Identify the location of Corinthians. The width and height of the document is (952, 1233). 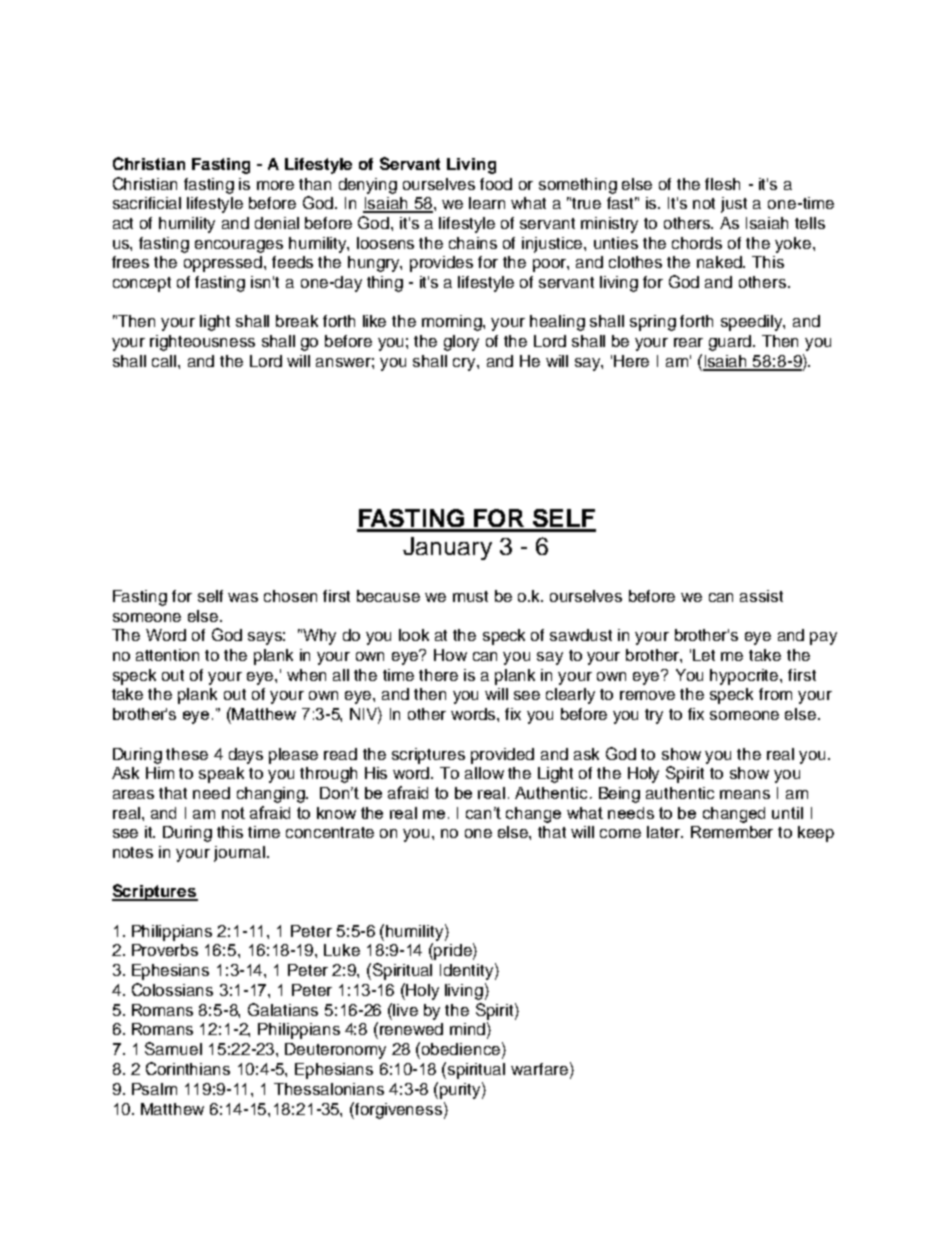
(188, 1068).
